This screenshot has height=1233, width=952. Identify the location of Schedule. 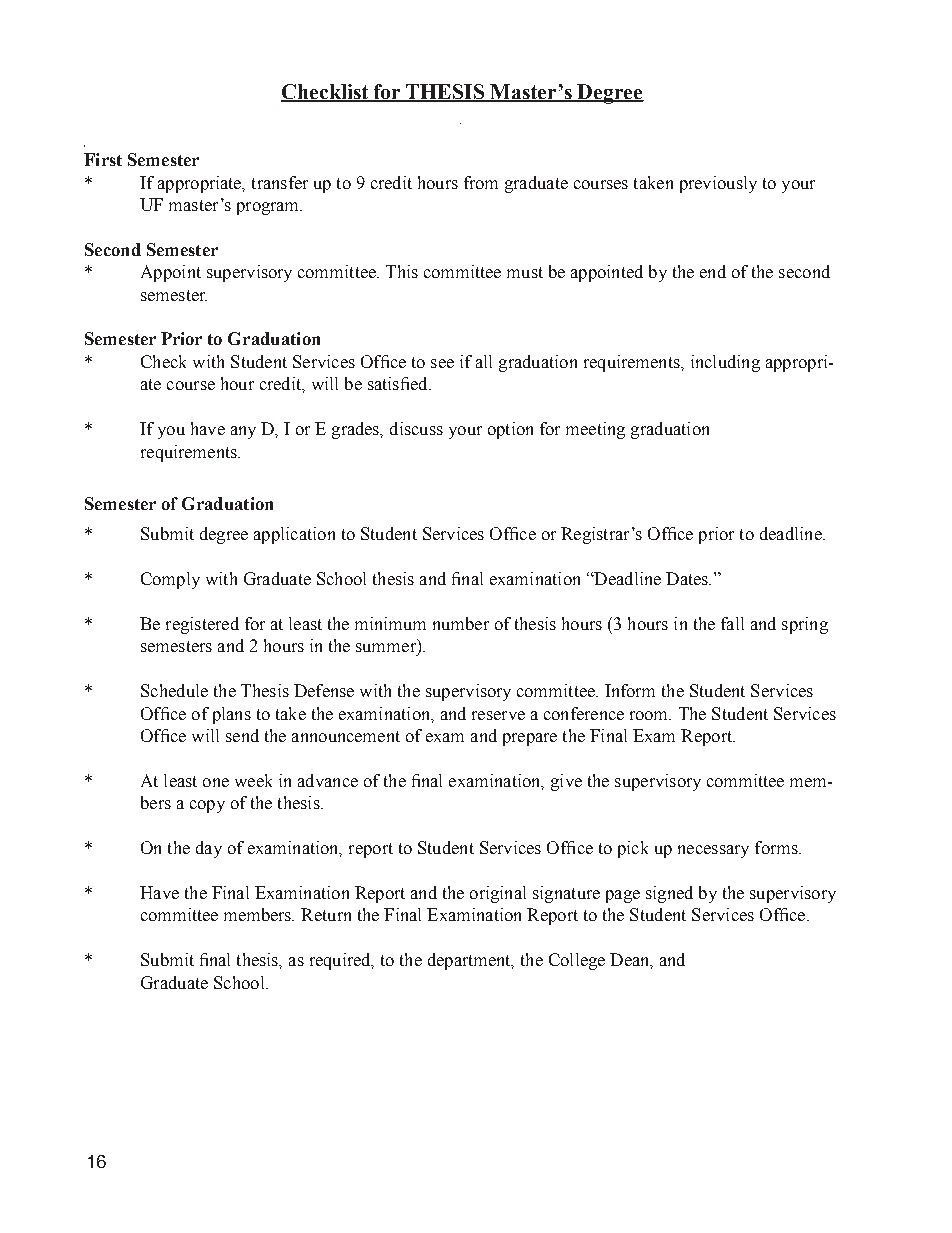
(174, 690).
